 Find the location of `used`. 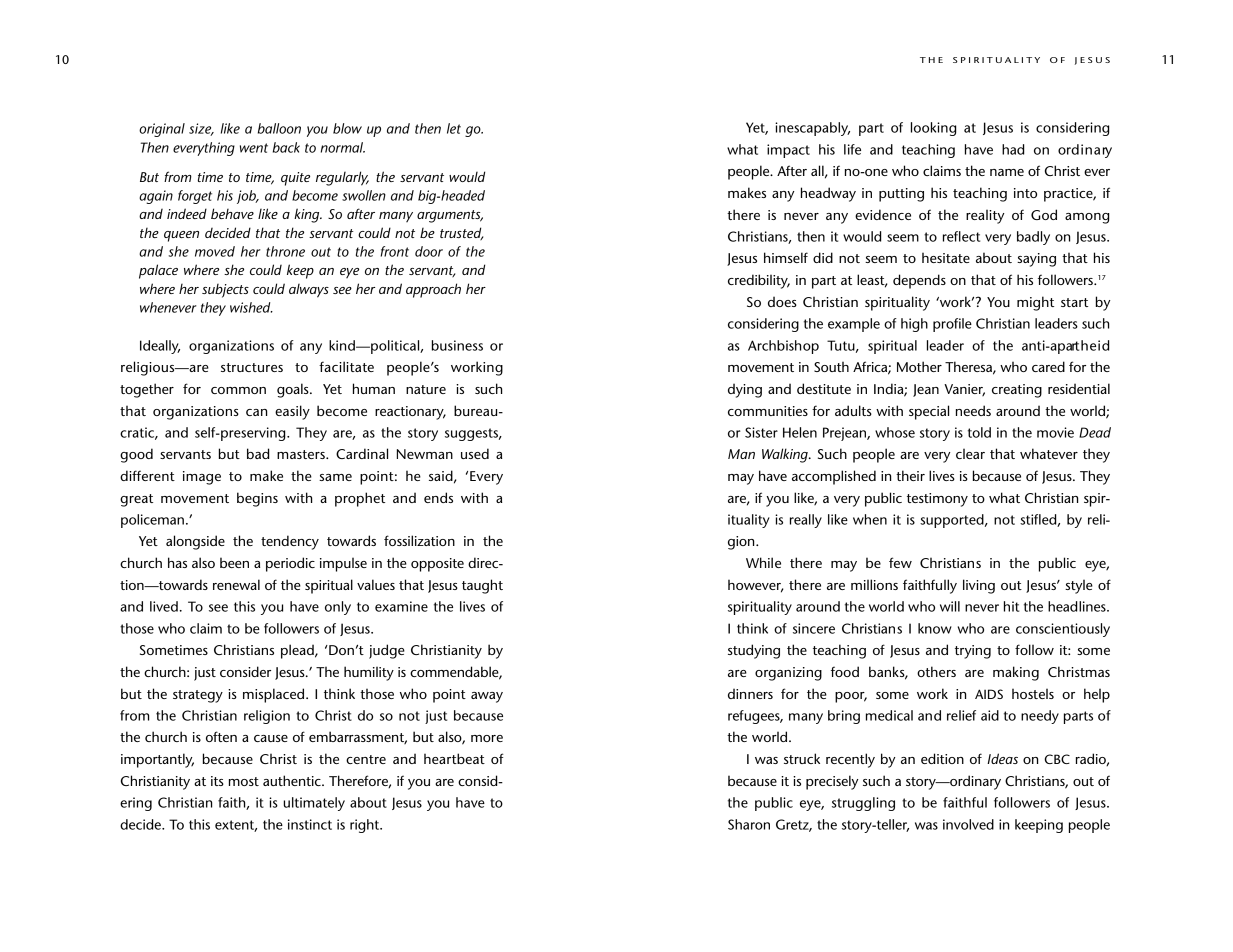

used is located at coordinates (475, 453).
